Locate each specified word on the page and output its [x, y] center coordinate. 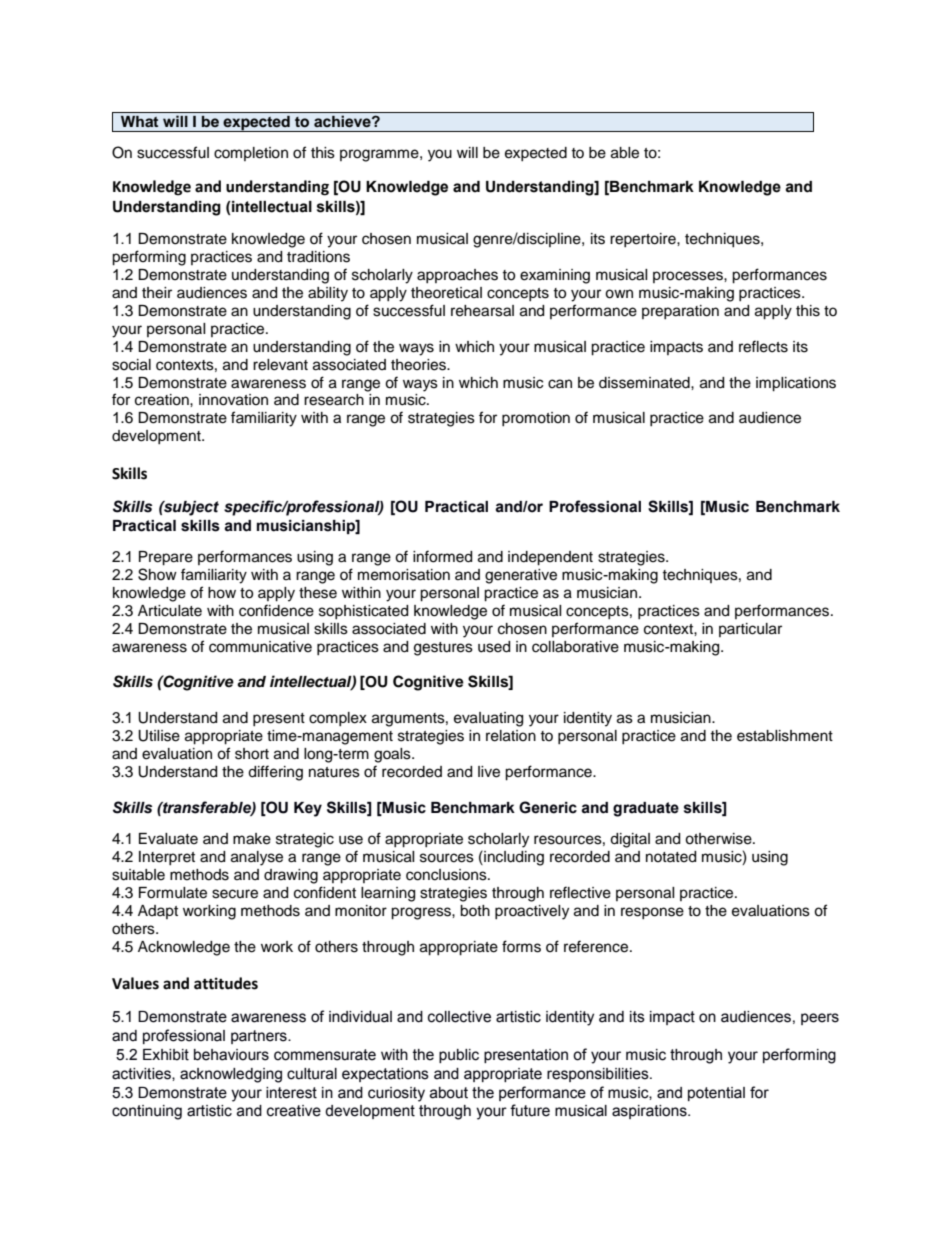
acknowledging [231, 1075]
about [449, 1093]
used [494, 647]
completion [251, 154]
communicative [260, 647]
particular [750, 630]
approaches [457, 276]
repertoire [644, 240]
